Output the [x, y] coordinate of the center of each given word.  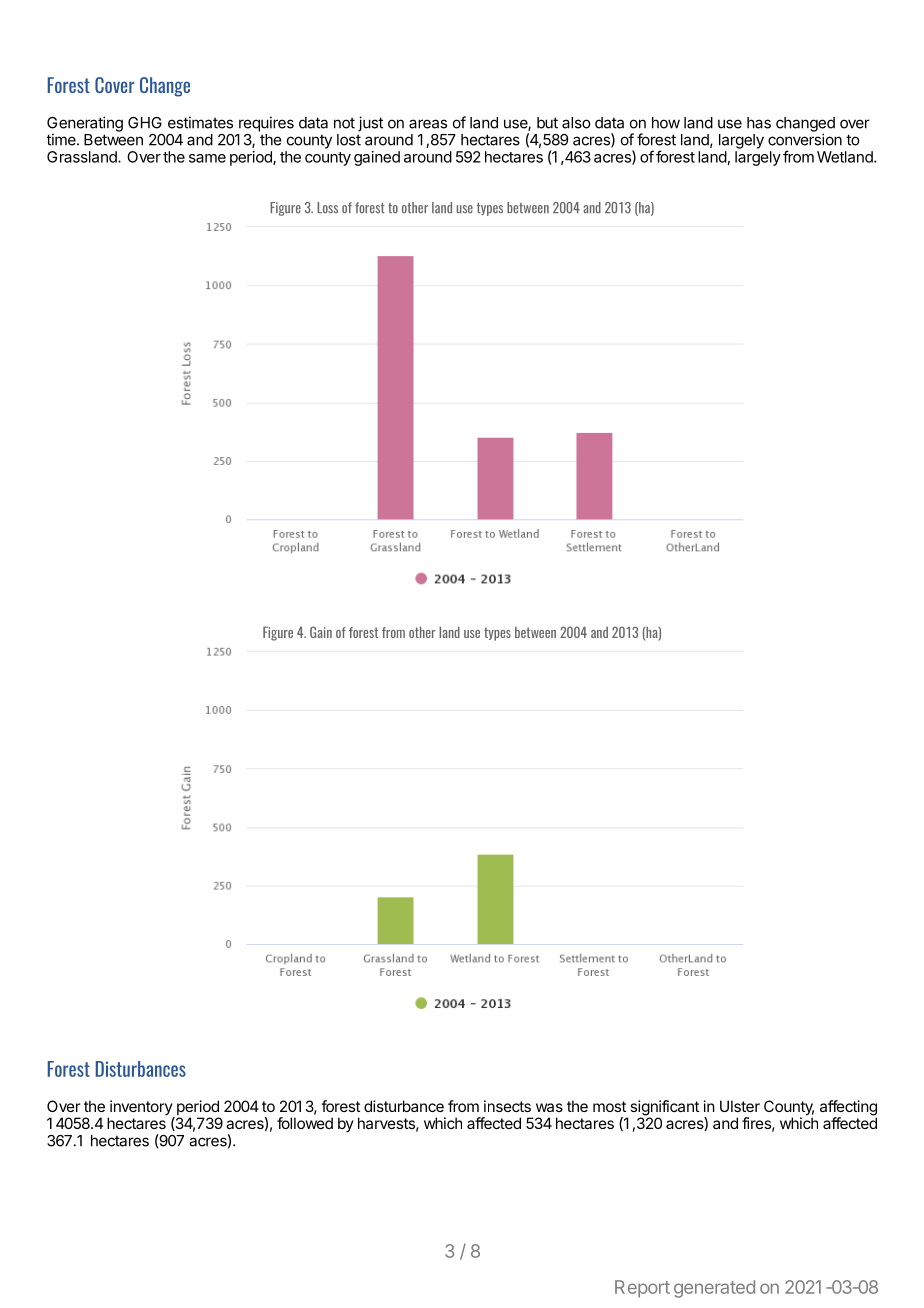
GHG [145, 123]
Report [642, 1289]
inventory [141, 1109]
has [759, 123]
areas [428, 124]
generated [714, 1289]
